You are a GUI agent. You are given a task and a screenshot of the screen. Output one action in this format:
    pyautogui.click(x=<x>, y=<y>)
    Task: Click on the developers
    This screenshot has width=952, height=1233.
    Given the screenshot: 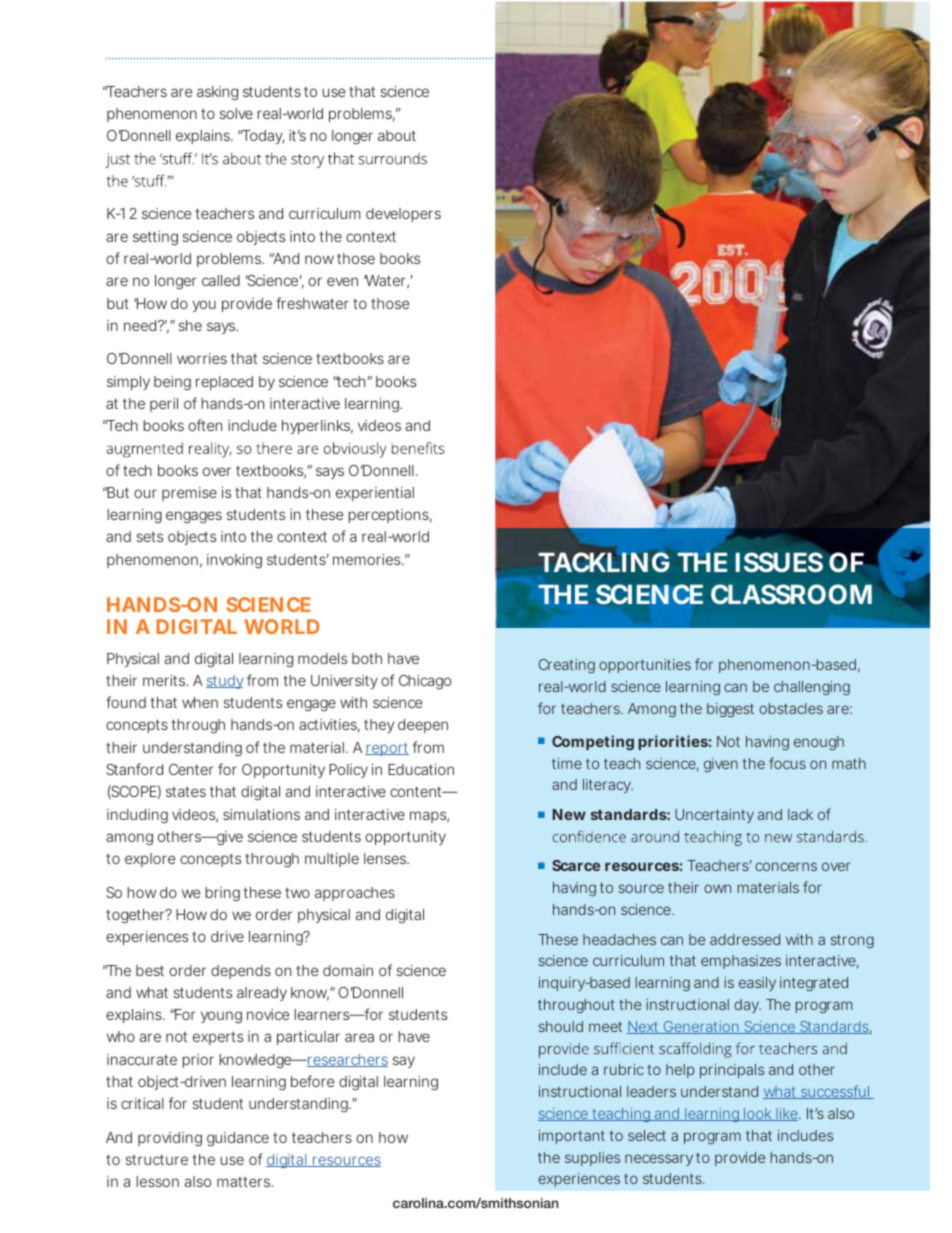 What is the action you would take?
    pyautogui.click(x=403, y=215)
